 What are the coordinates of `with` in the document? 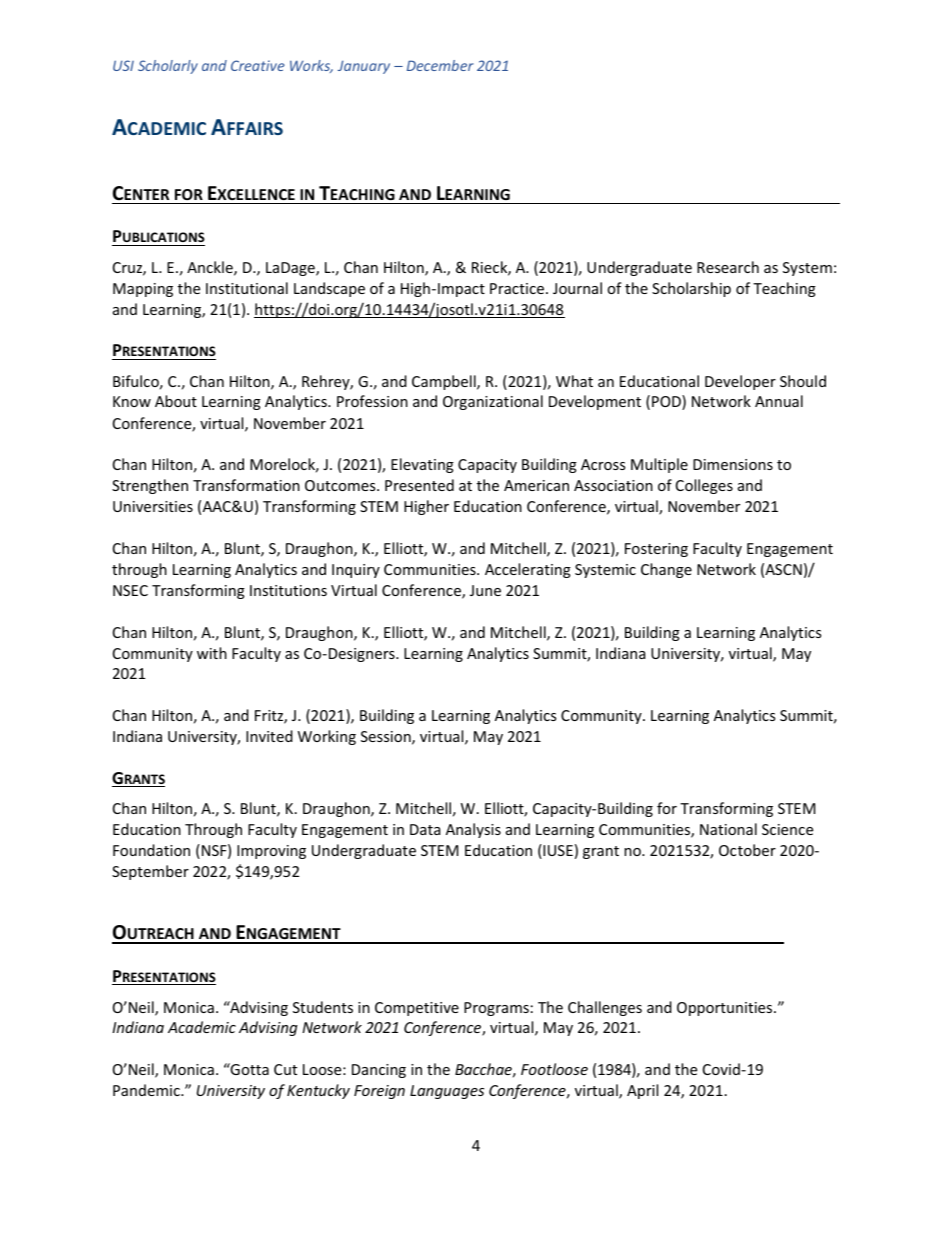 It's located at (212, 653).
